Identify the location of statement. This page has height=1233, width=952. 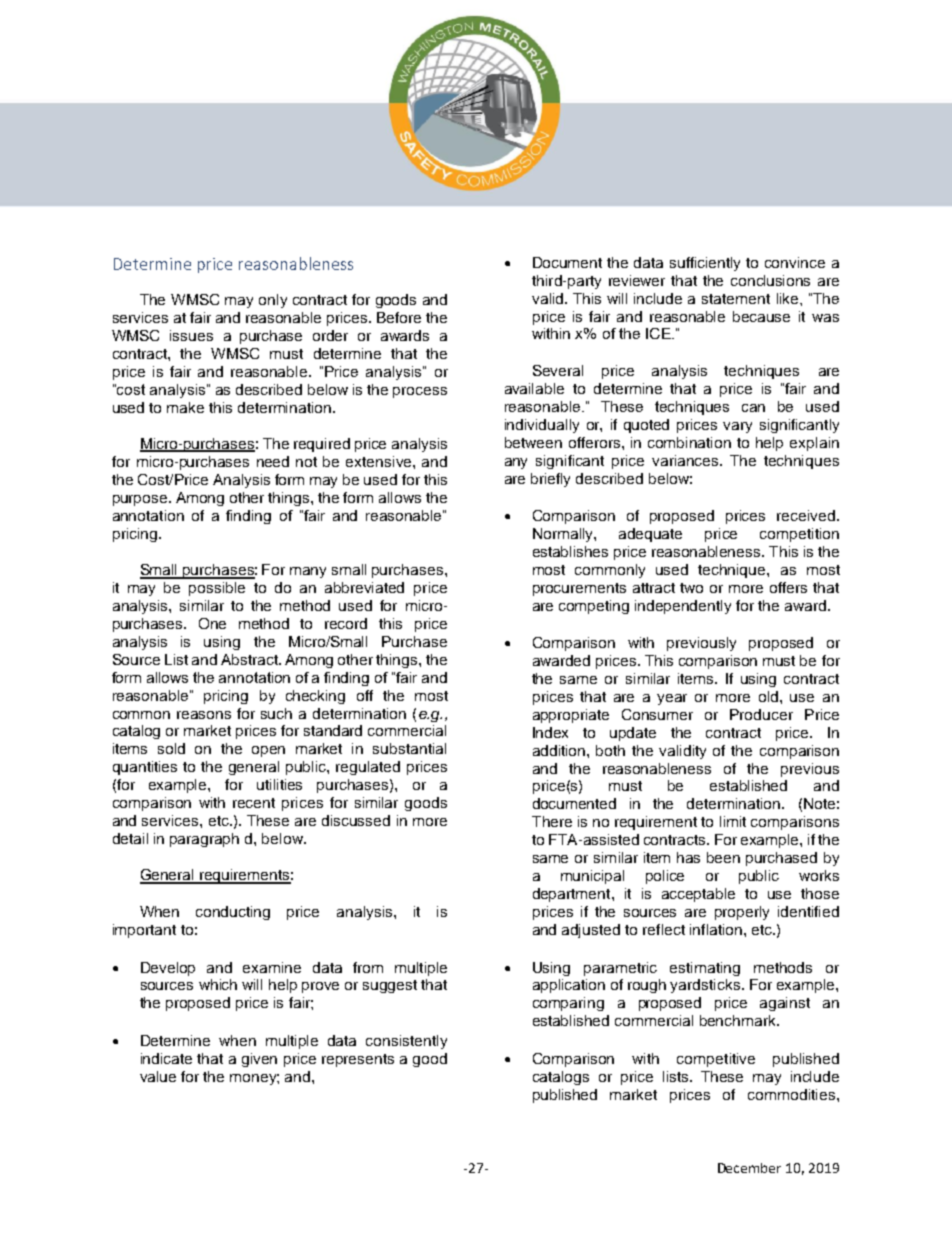
(736, 299).
